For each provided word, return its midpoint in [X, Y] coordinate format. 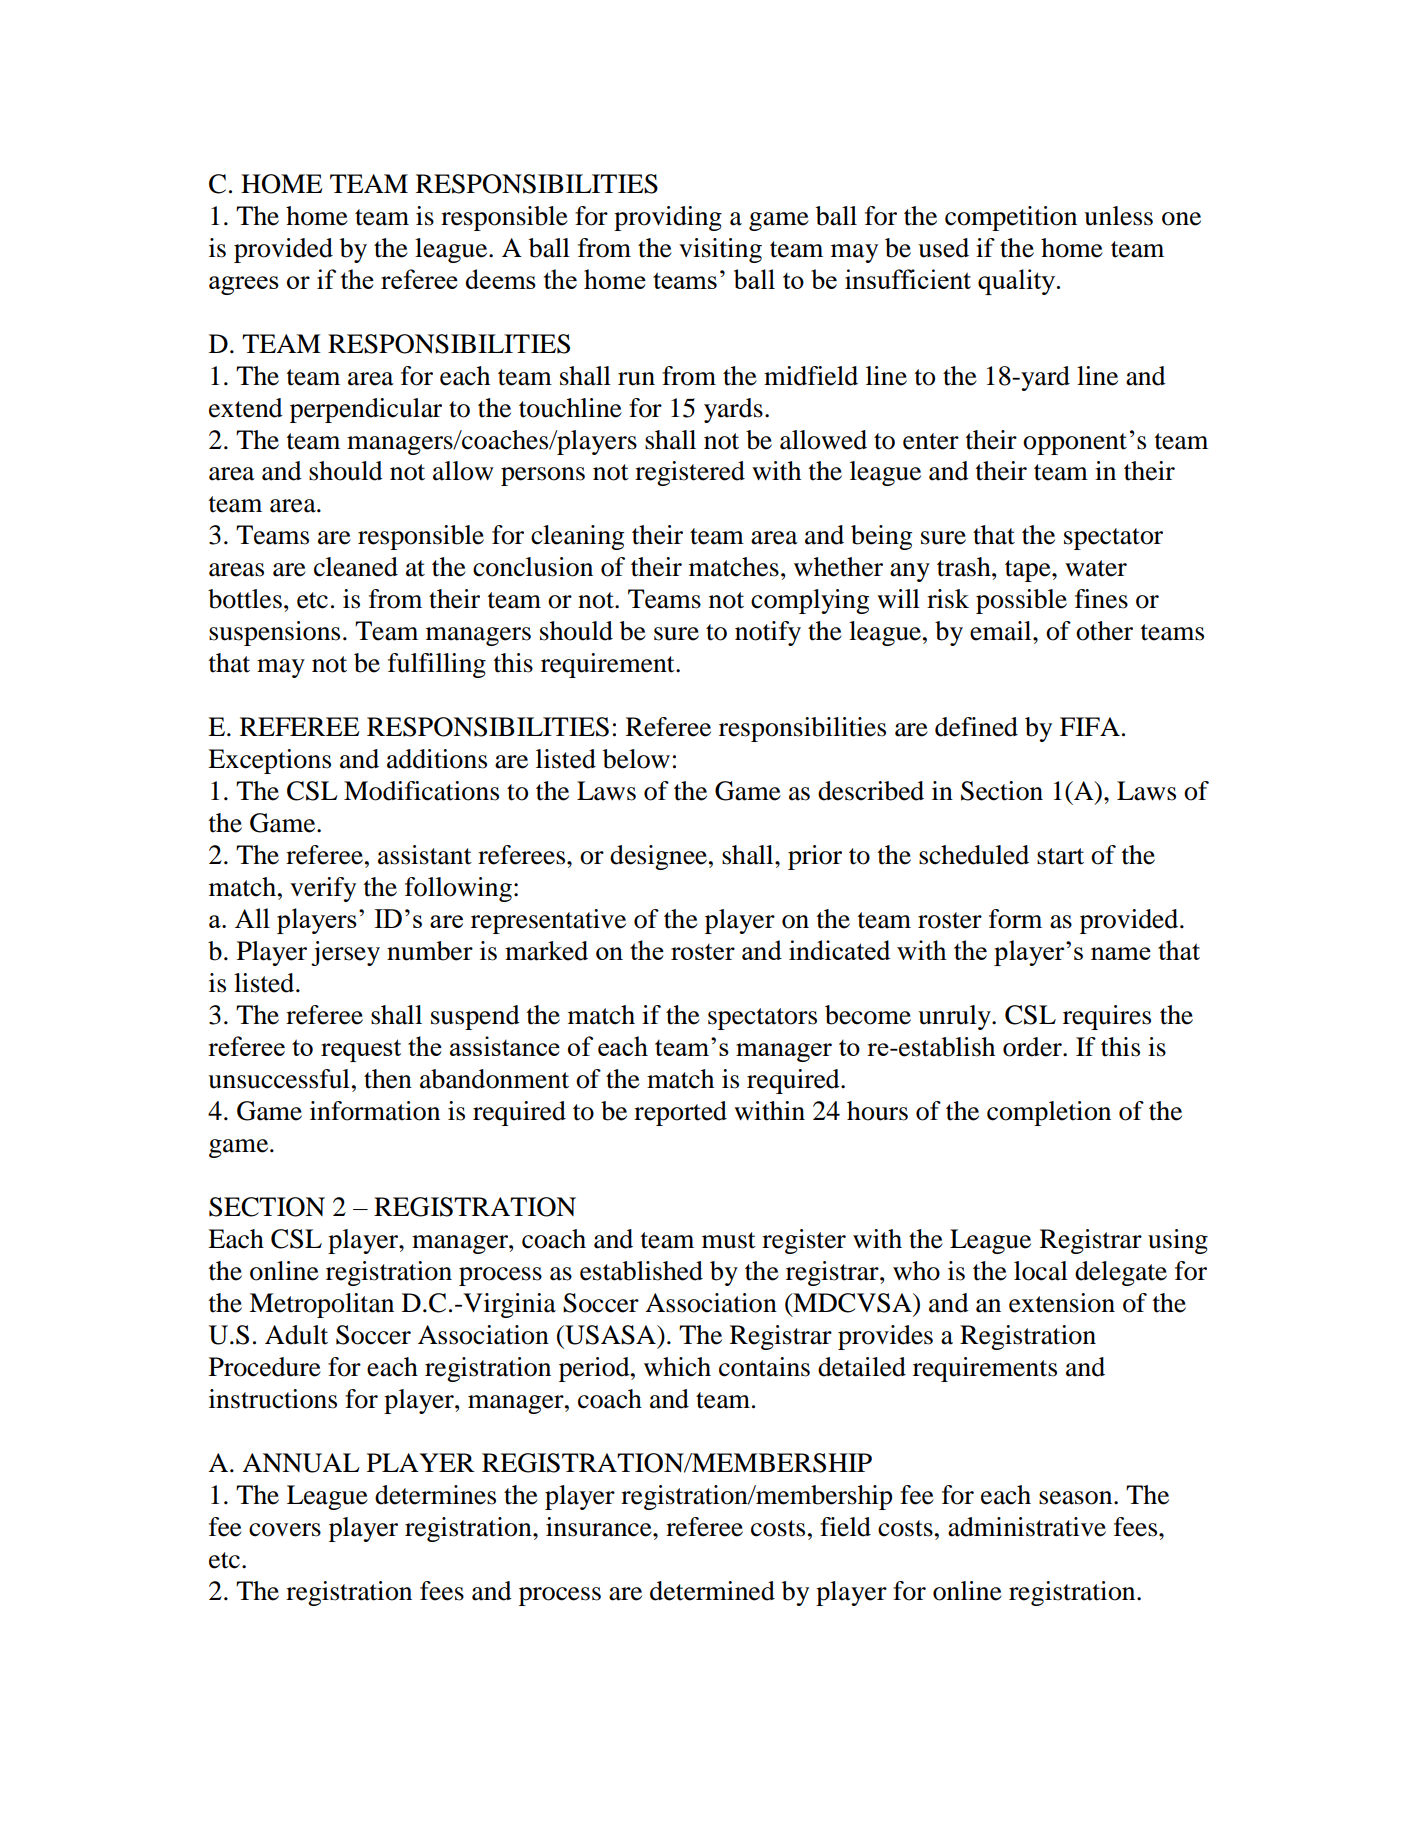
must [729, 1240]
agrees [244, 285]
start [1060, 856]
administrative [1027, 1527]
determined [712, 1591]
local [1041, 1271]
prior [815, 857]
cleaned [356, 567]
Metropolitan [321, 1305]
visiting [720, 250]
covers [285, 1530]
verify [323, 889]
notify [768, 633]
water [1096, 568]
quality [1018, 282]
